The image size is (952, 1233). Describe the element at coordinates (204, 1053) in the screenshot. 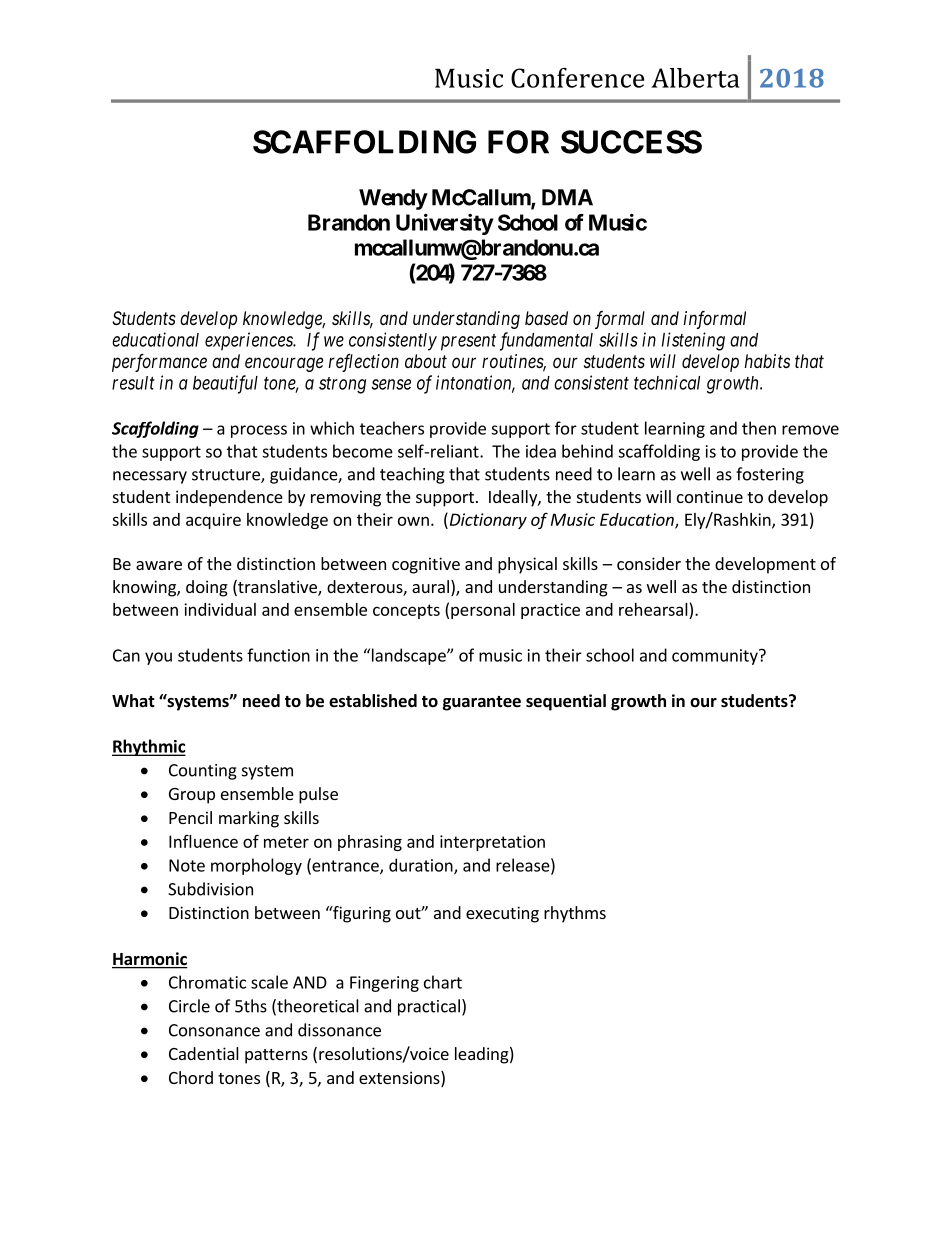

I see `Cadential` at that location.
